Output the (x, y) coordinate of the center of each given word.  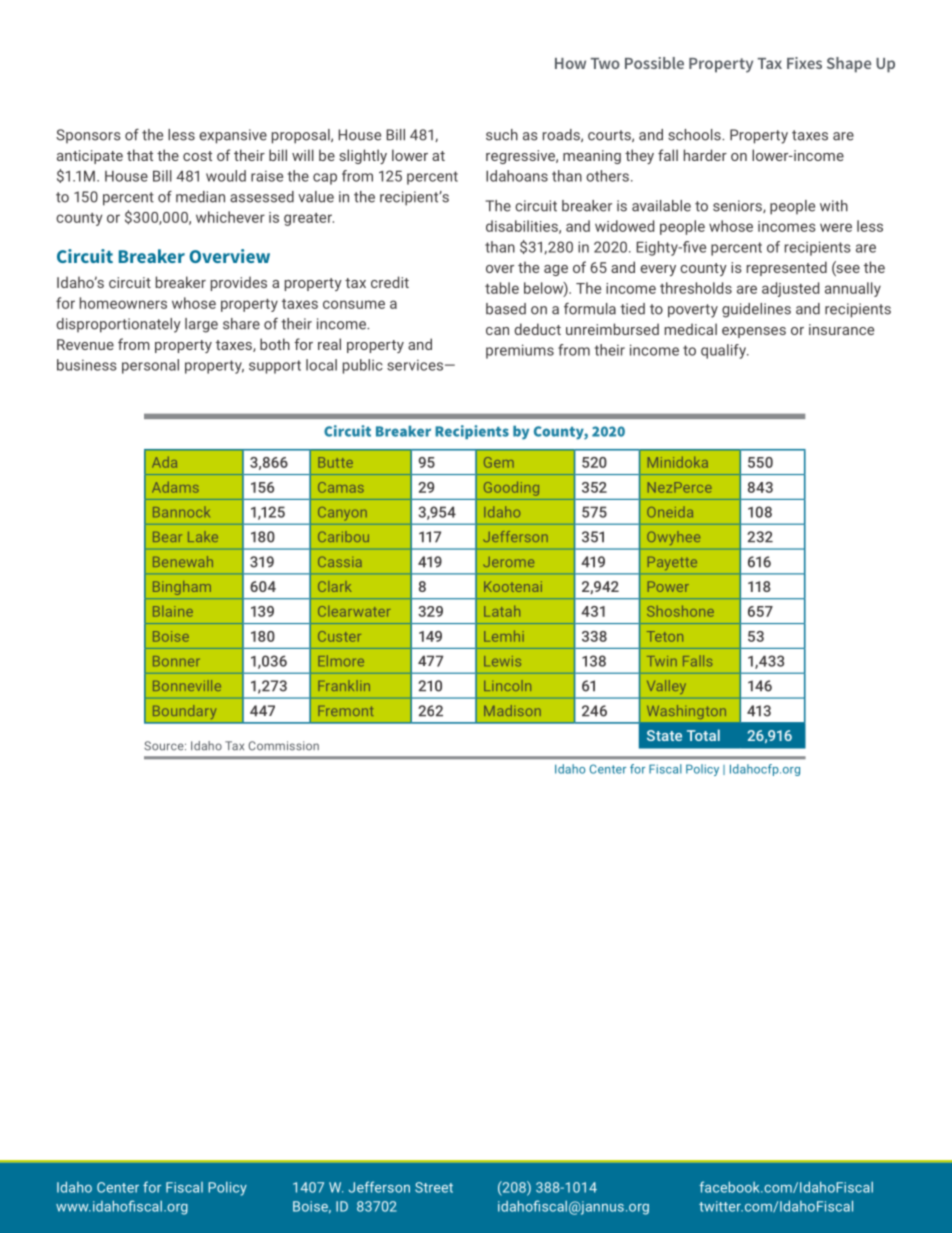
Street (434, 1187)
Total (703, 735)
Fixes (804, 63)
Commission (284, 746)
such (502, 135)
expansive (233, 136)
